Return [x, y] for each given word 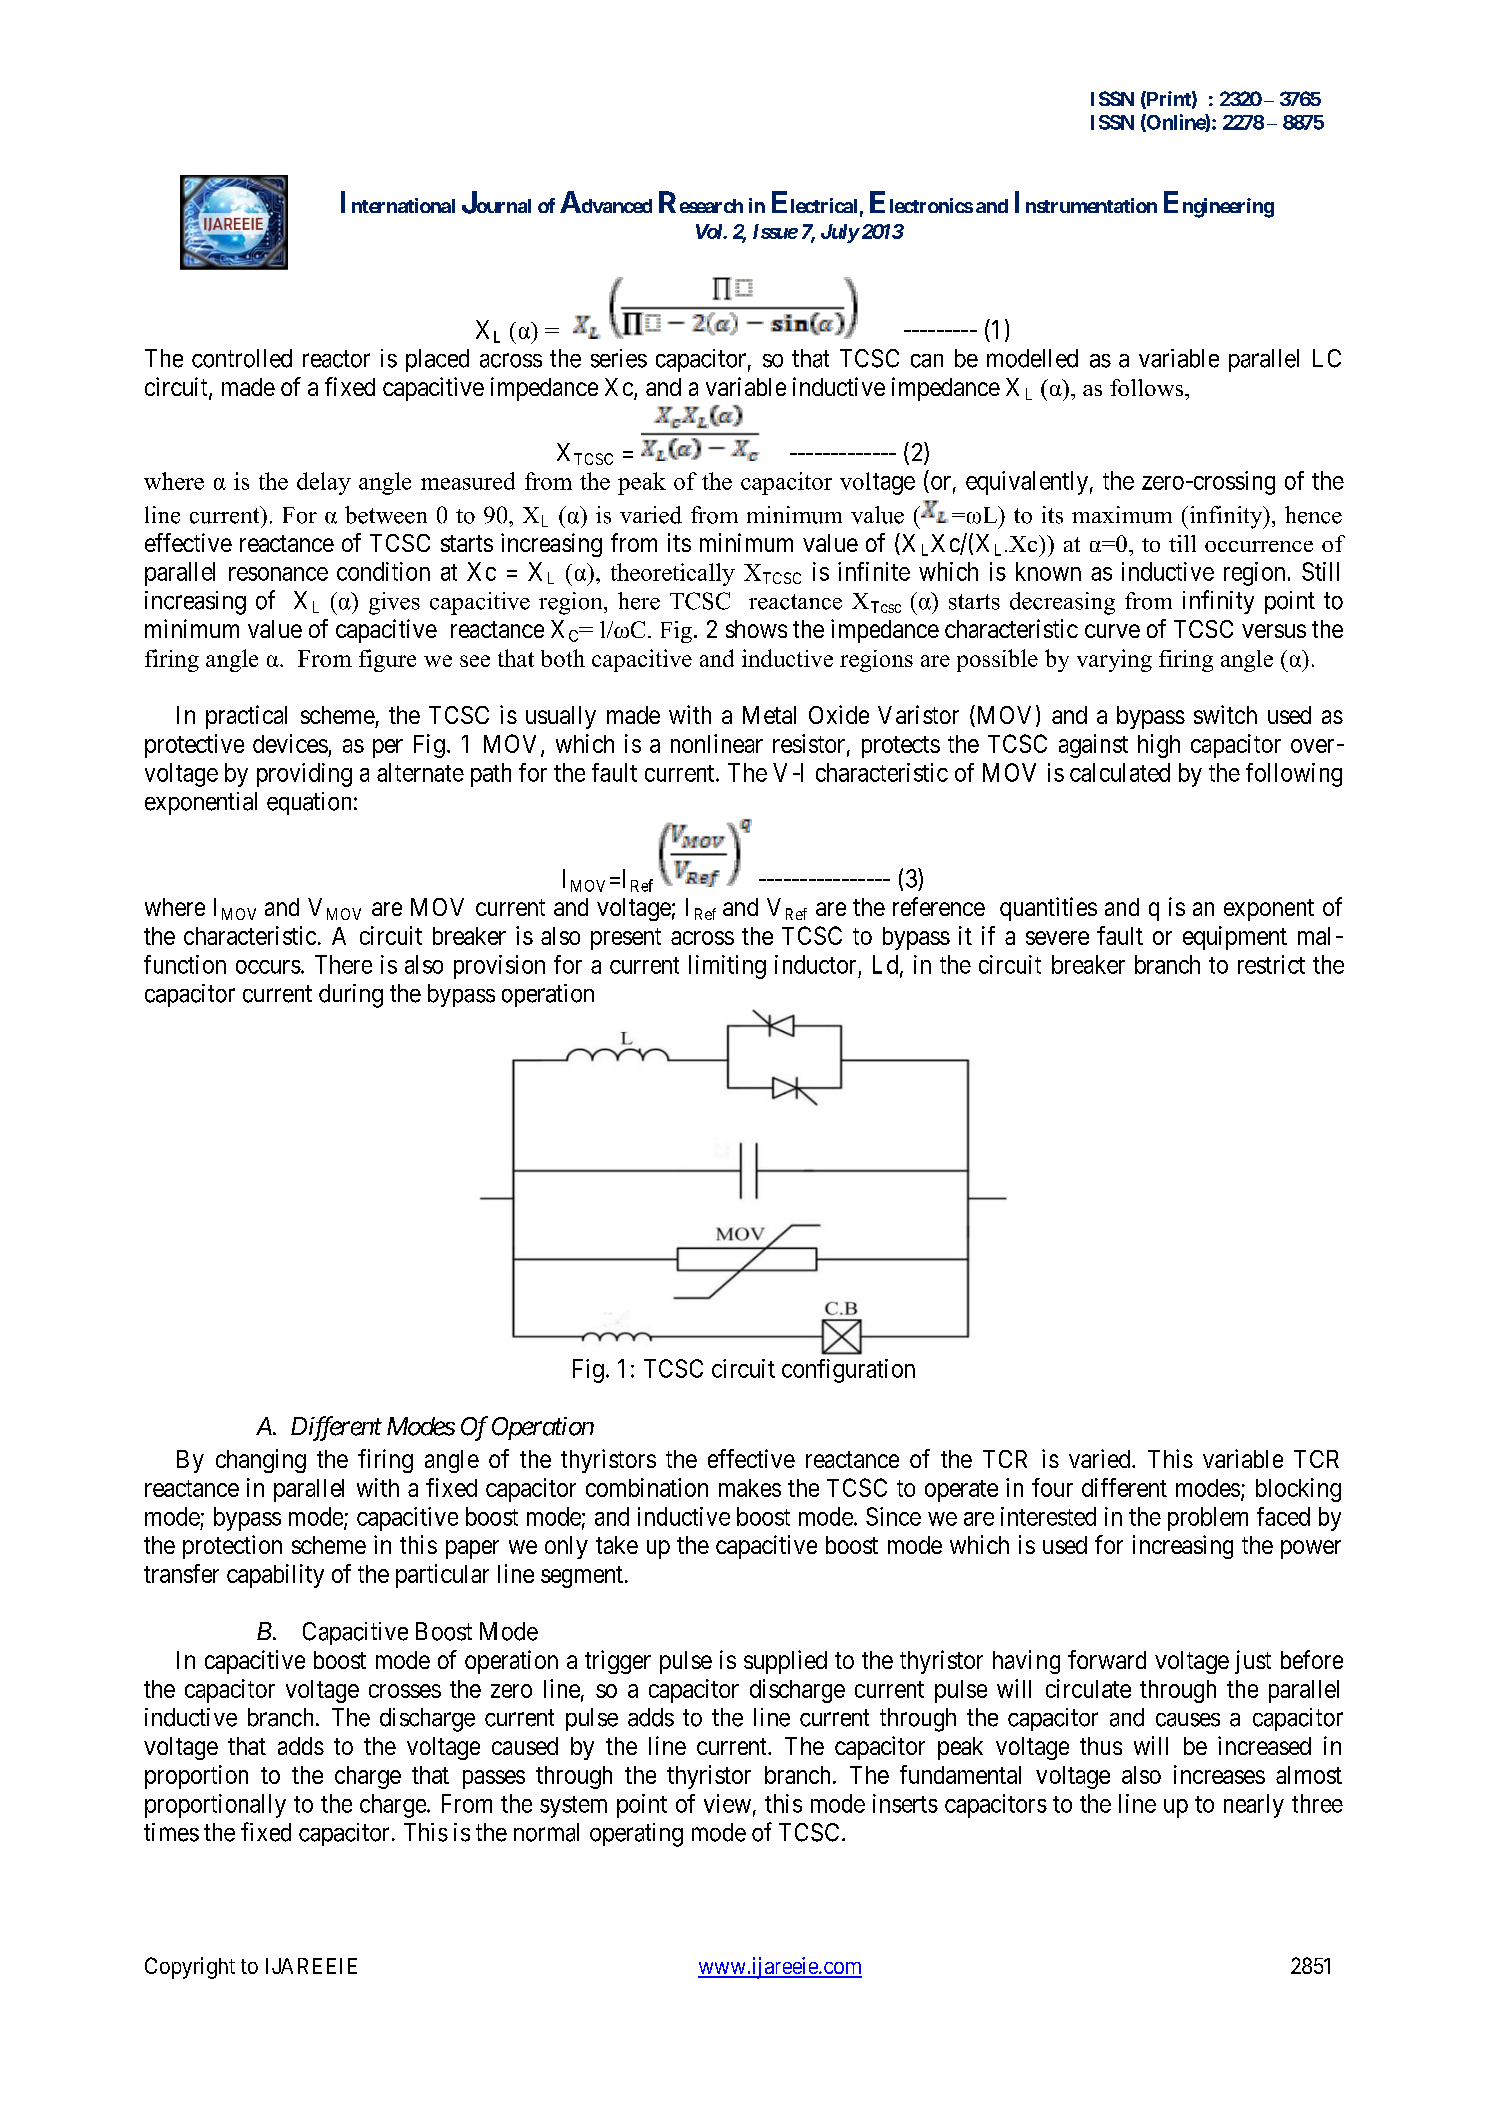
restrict [1271, 964]
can [927, 361]
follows [1148, 387]
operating [636, 1835]
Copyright [190, 1968]
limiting [727, 967]
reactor [336, 359]
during [351, 996]
